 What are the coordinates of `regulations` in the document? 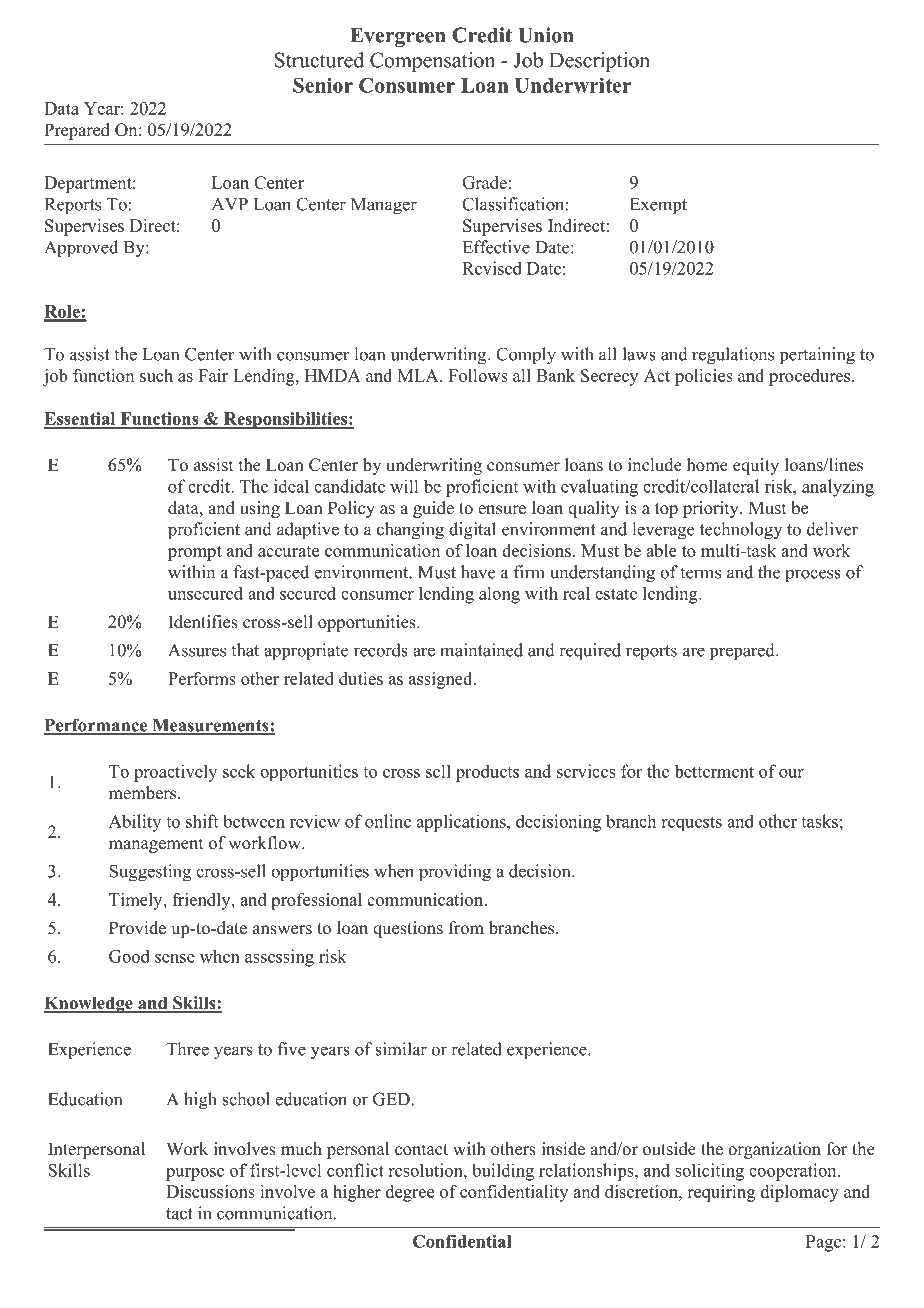 It's located at (733, 356).
